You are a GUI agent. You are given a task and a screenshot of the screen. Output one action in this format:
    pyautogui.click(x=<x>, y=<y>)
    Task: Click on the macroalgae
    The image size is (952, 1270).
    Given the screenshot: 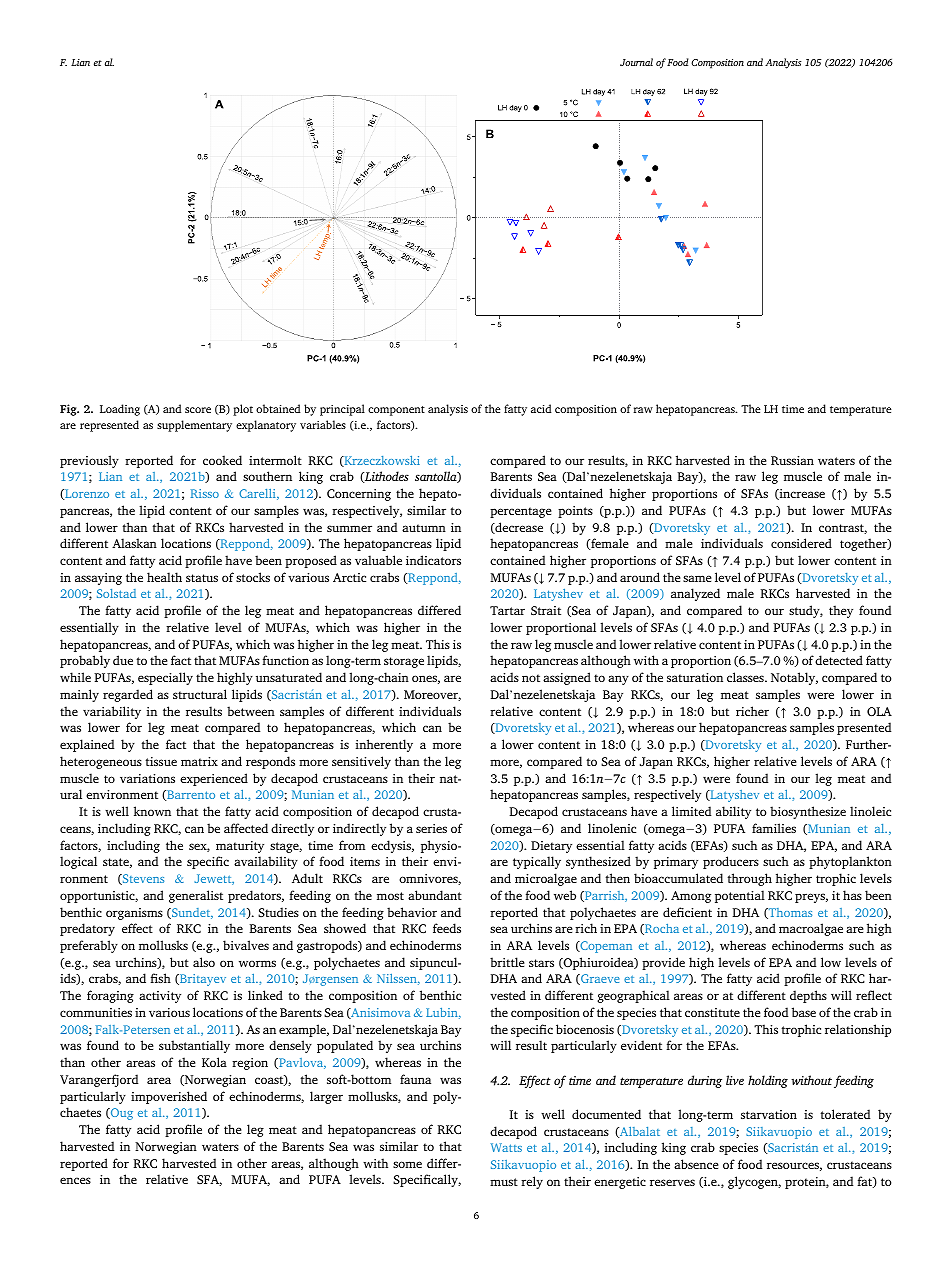 What is the action you would take?
    pyautogui.click(x=811, y=929)
